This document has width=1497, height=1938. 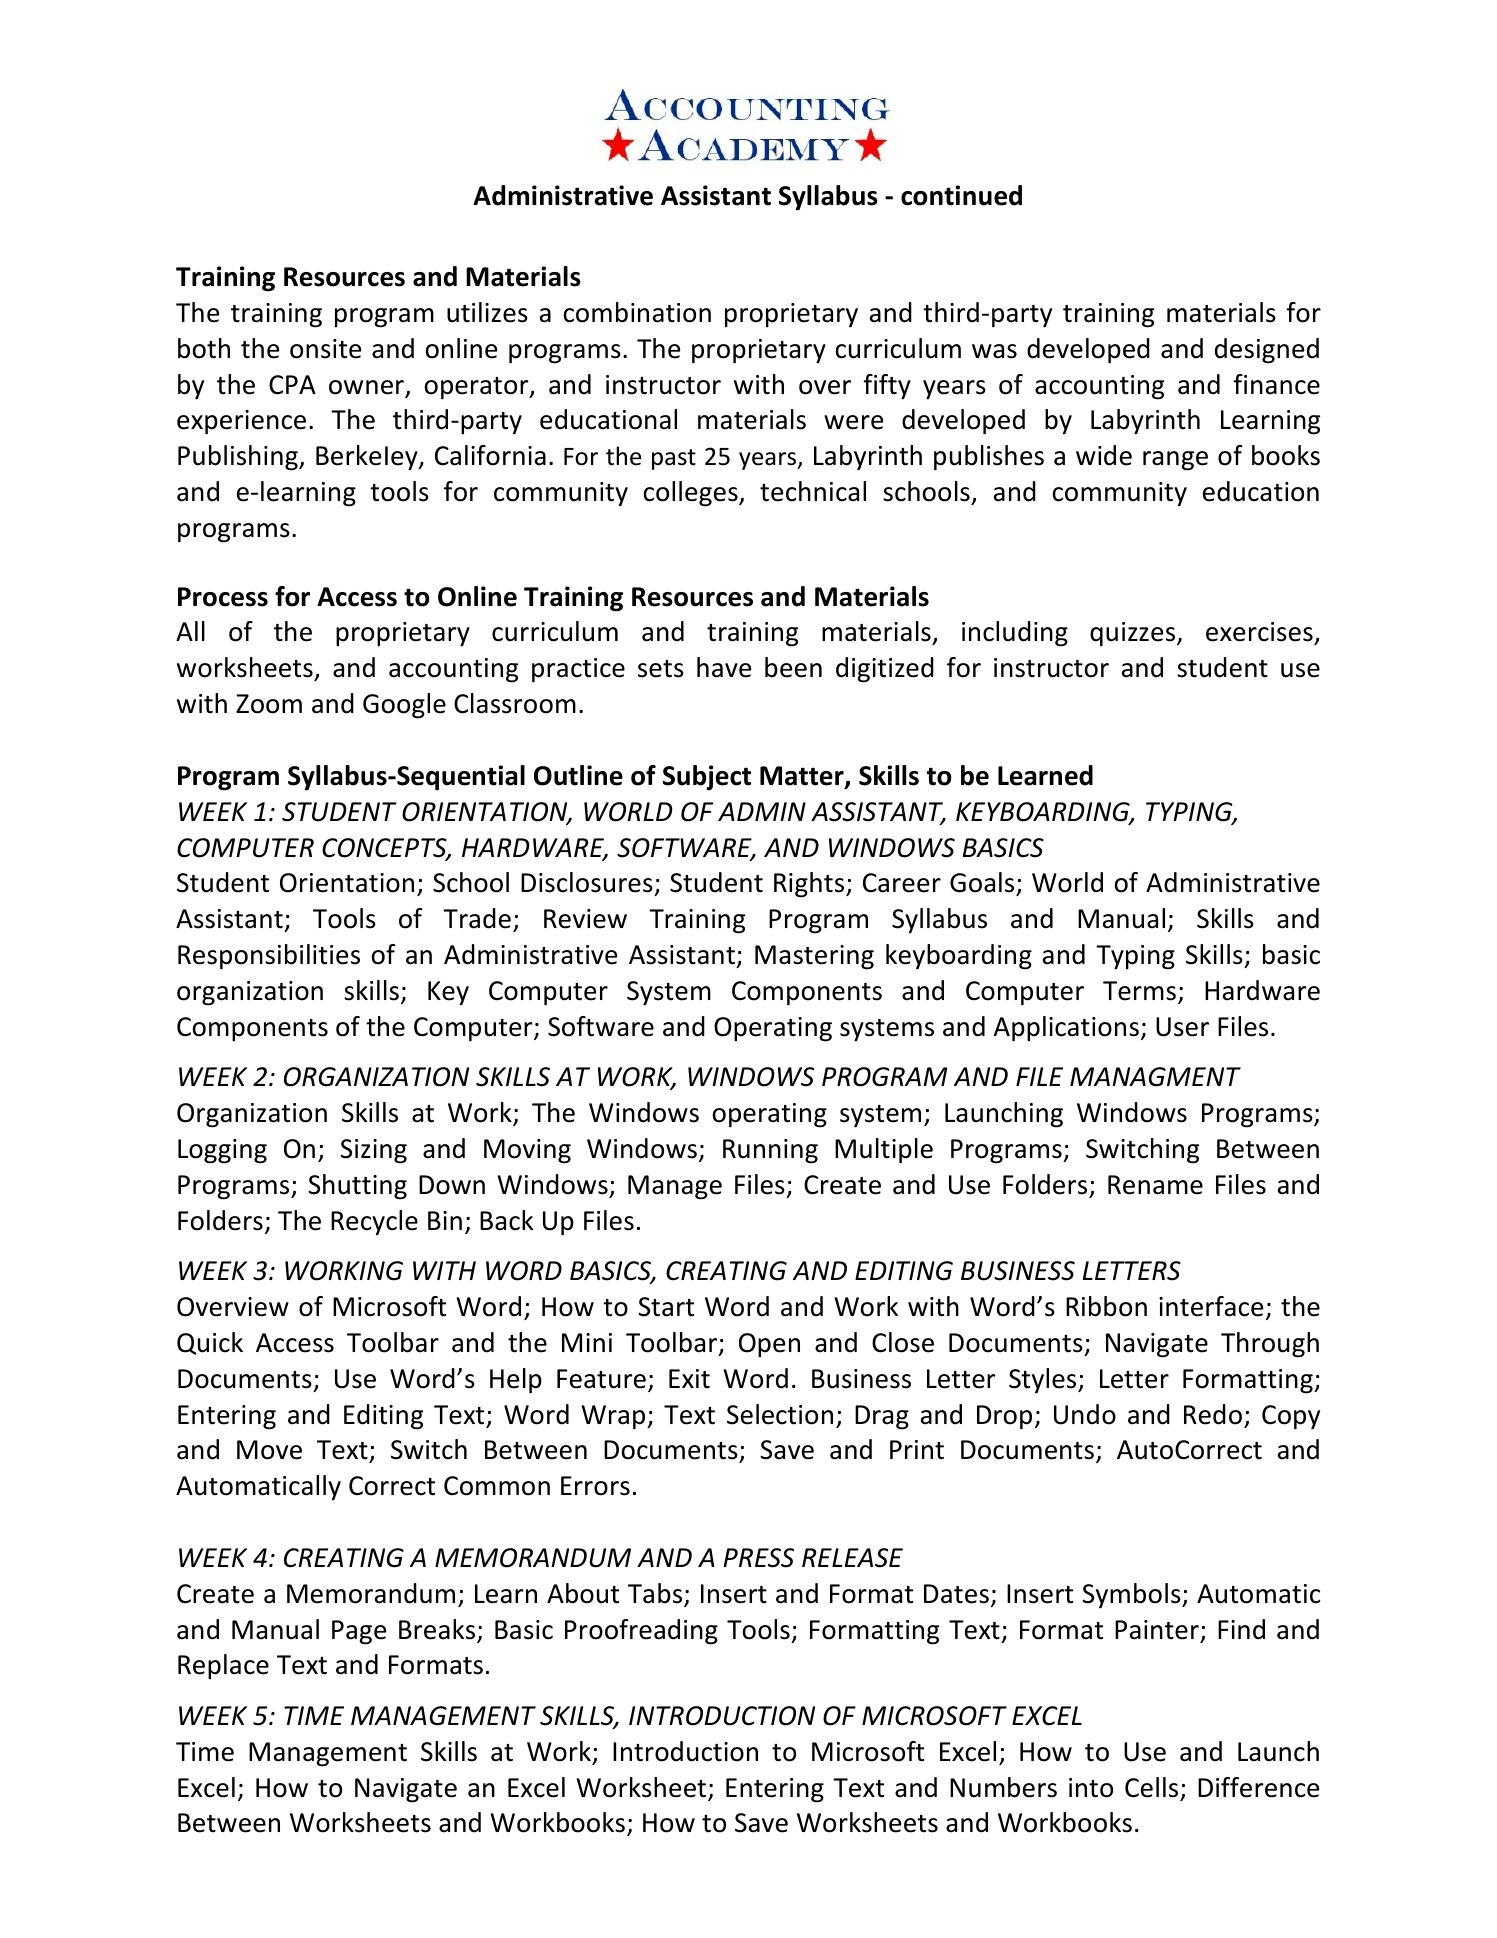 I want to click on designed, so click(x=1267, y=351).
